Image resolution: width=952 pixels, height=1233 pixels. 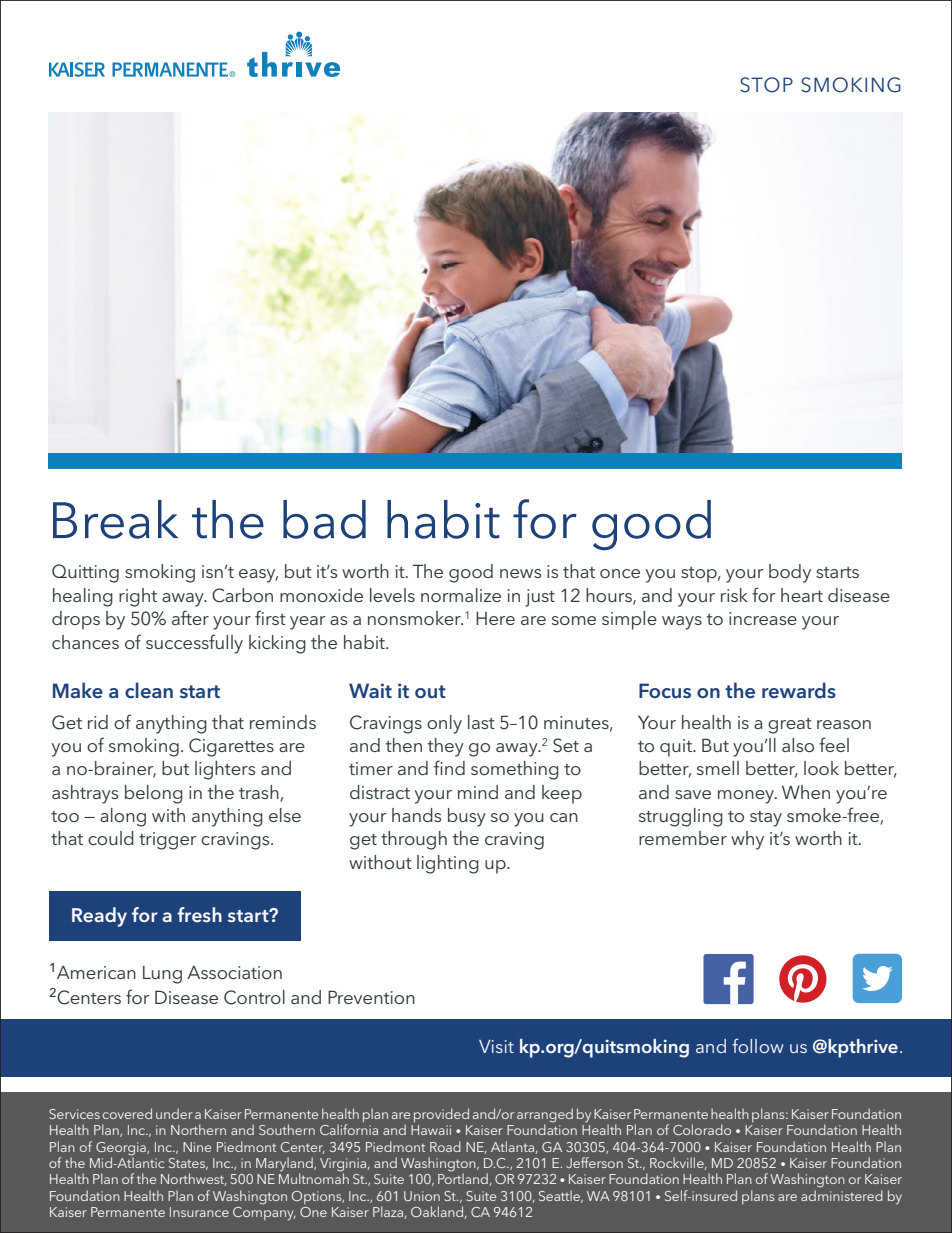 What do you see at coordinates (842, 1195) in the screenshot?
I see `administered` at bounding box center [842, 1195].
